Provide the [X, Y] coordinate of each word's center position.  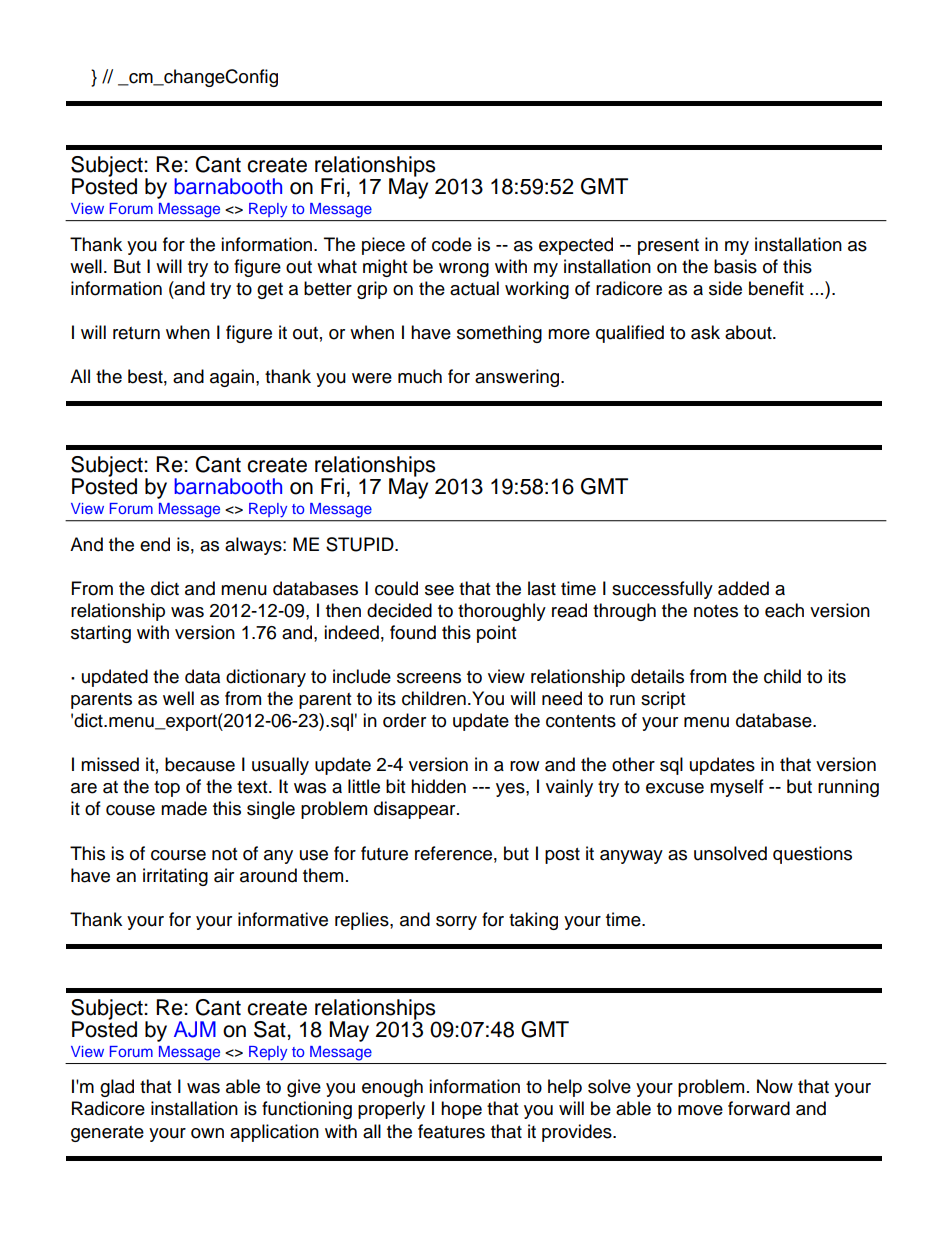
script [663, 700]
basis [735, 266]
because [200, 764]
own [207, 1133]
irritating [175, 877]
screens [429, 678]
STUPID [361, 544]
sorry [456, 923]
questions [812, 855]
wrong [464, 270]
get [270, 291]
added [743, 588]
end [155, 544]
